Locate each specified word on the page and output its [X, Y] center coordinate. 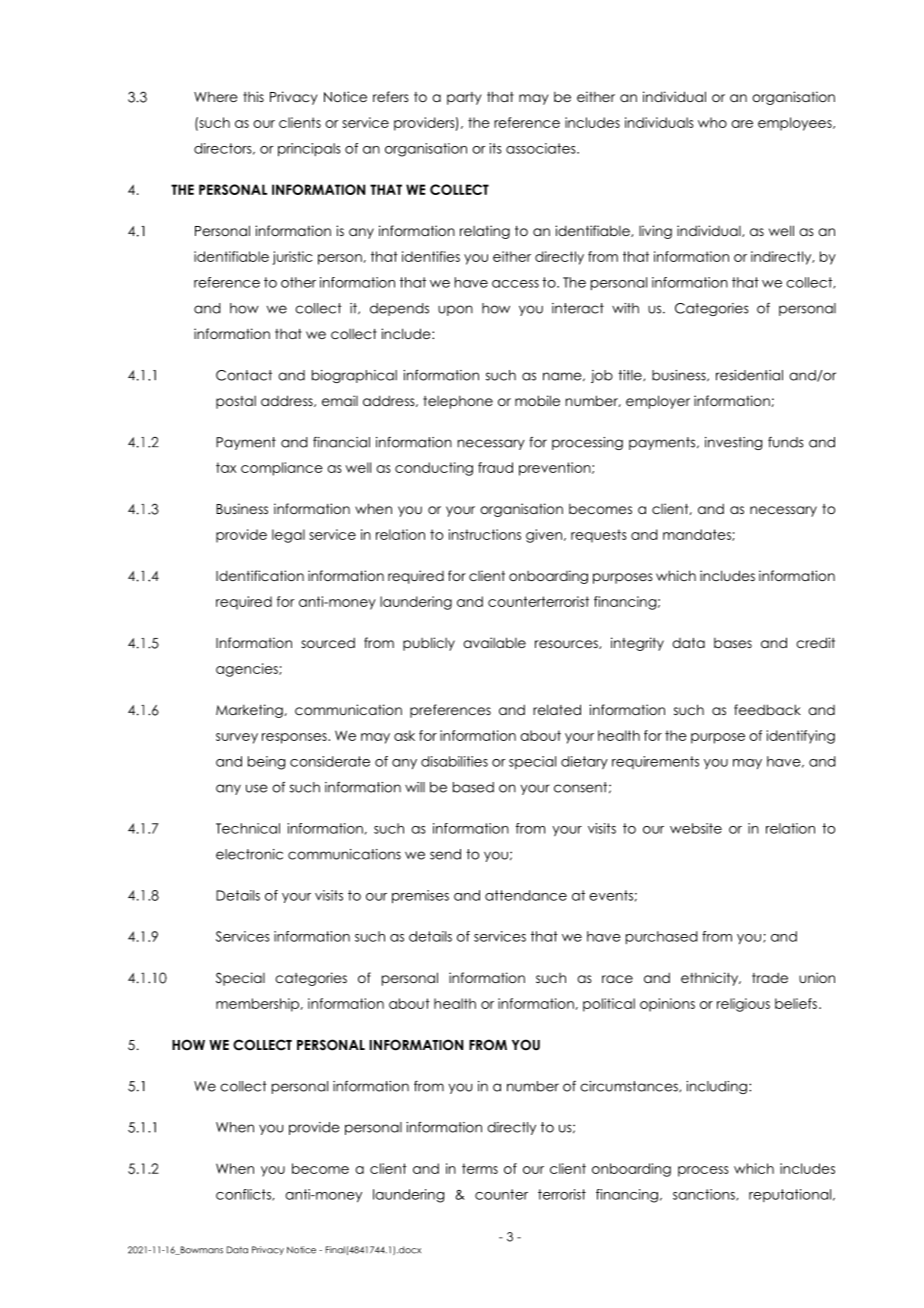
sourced [328, 642]
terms [480, 1168]
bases [733, 643]
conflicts [244, 1195]
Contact [244, 375]
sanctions [705, 1195]
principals [309, 150]
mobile [537, 400]
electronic [249, 854]
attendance [526, 895]
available [494, 642]
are [742, 124]
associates [542, 148]
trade [770, 977]
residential [749, 375]
